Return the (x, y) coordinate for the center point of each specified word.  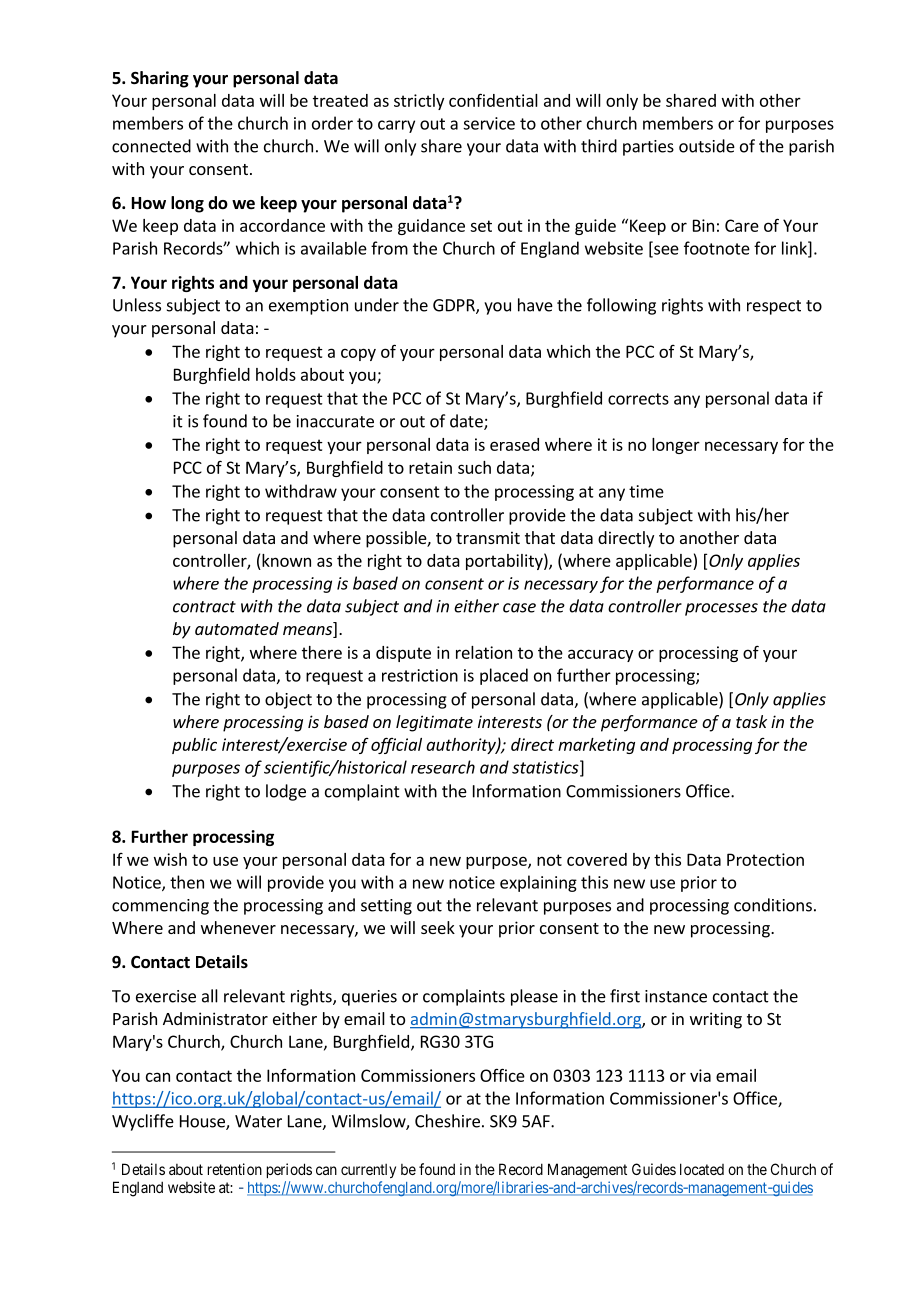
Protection (765, 859)
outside (707, 146)
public (194, 746)
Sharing (160, 79)
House (203, 1122)
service (489, 123)
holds (276, 374)
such (474, 467)
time (646, 491)
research (443, 767)
